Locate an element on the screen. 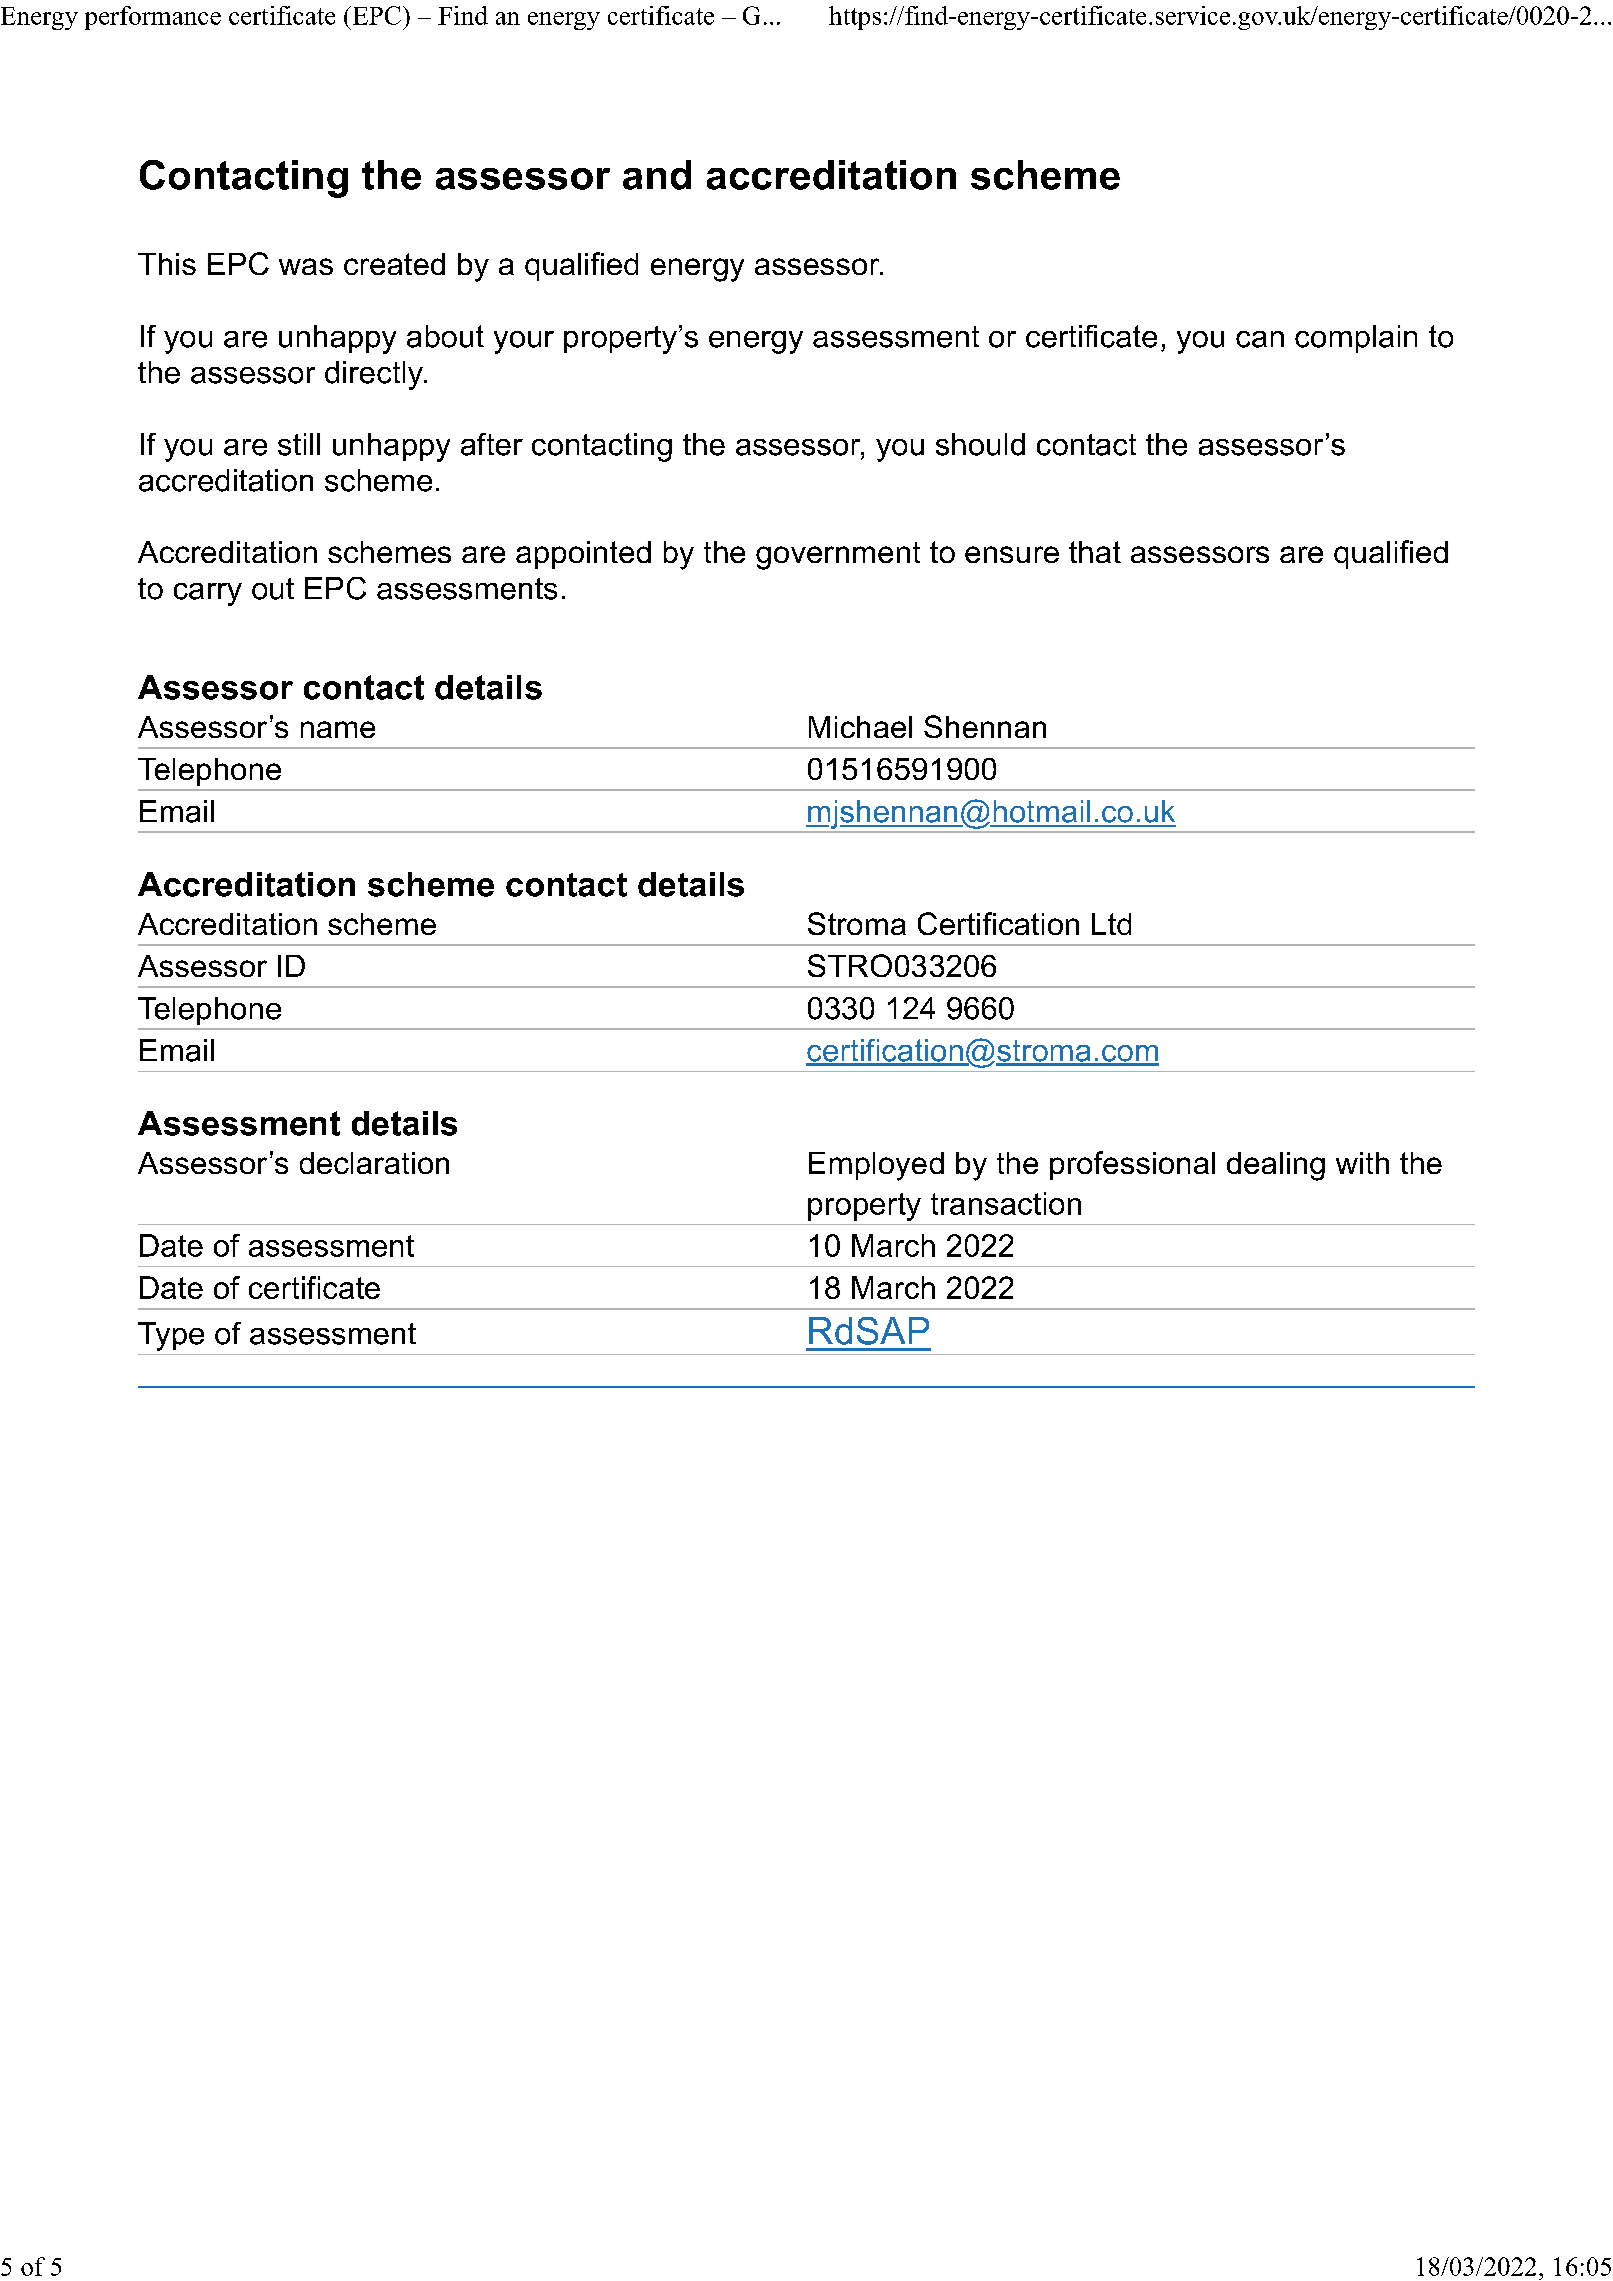 The image size is (1613, 2281). your is located at coordinates (524, 342).
